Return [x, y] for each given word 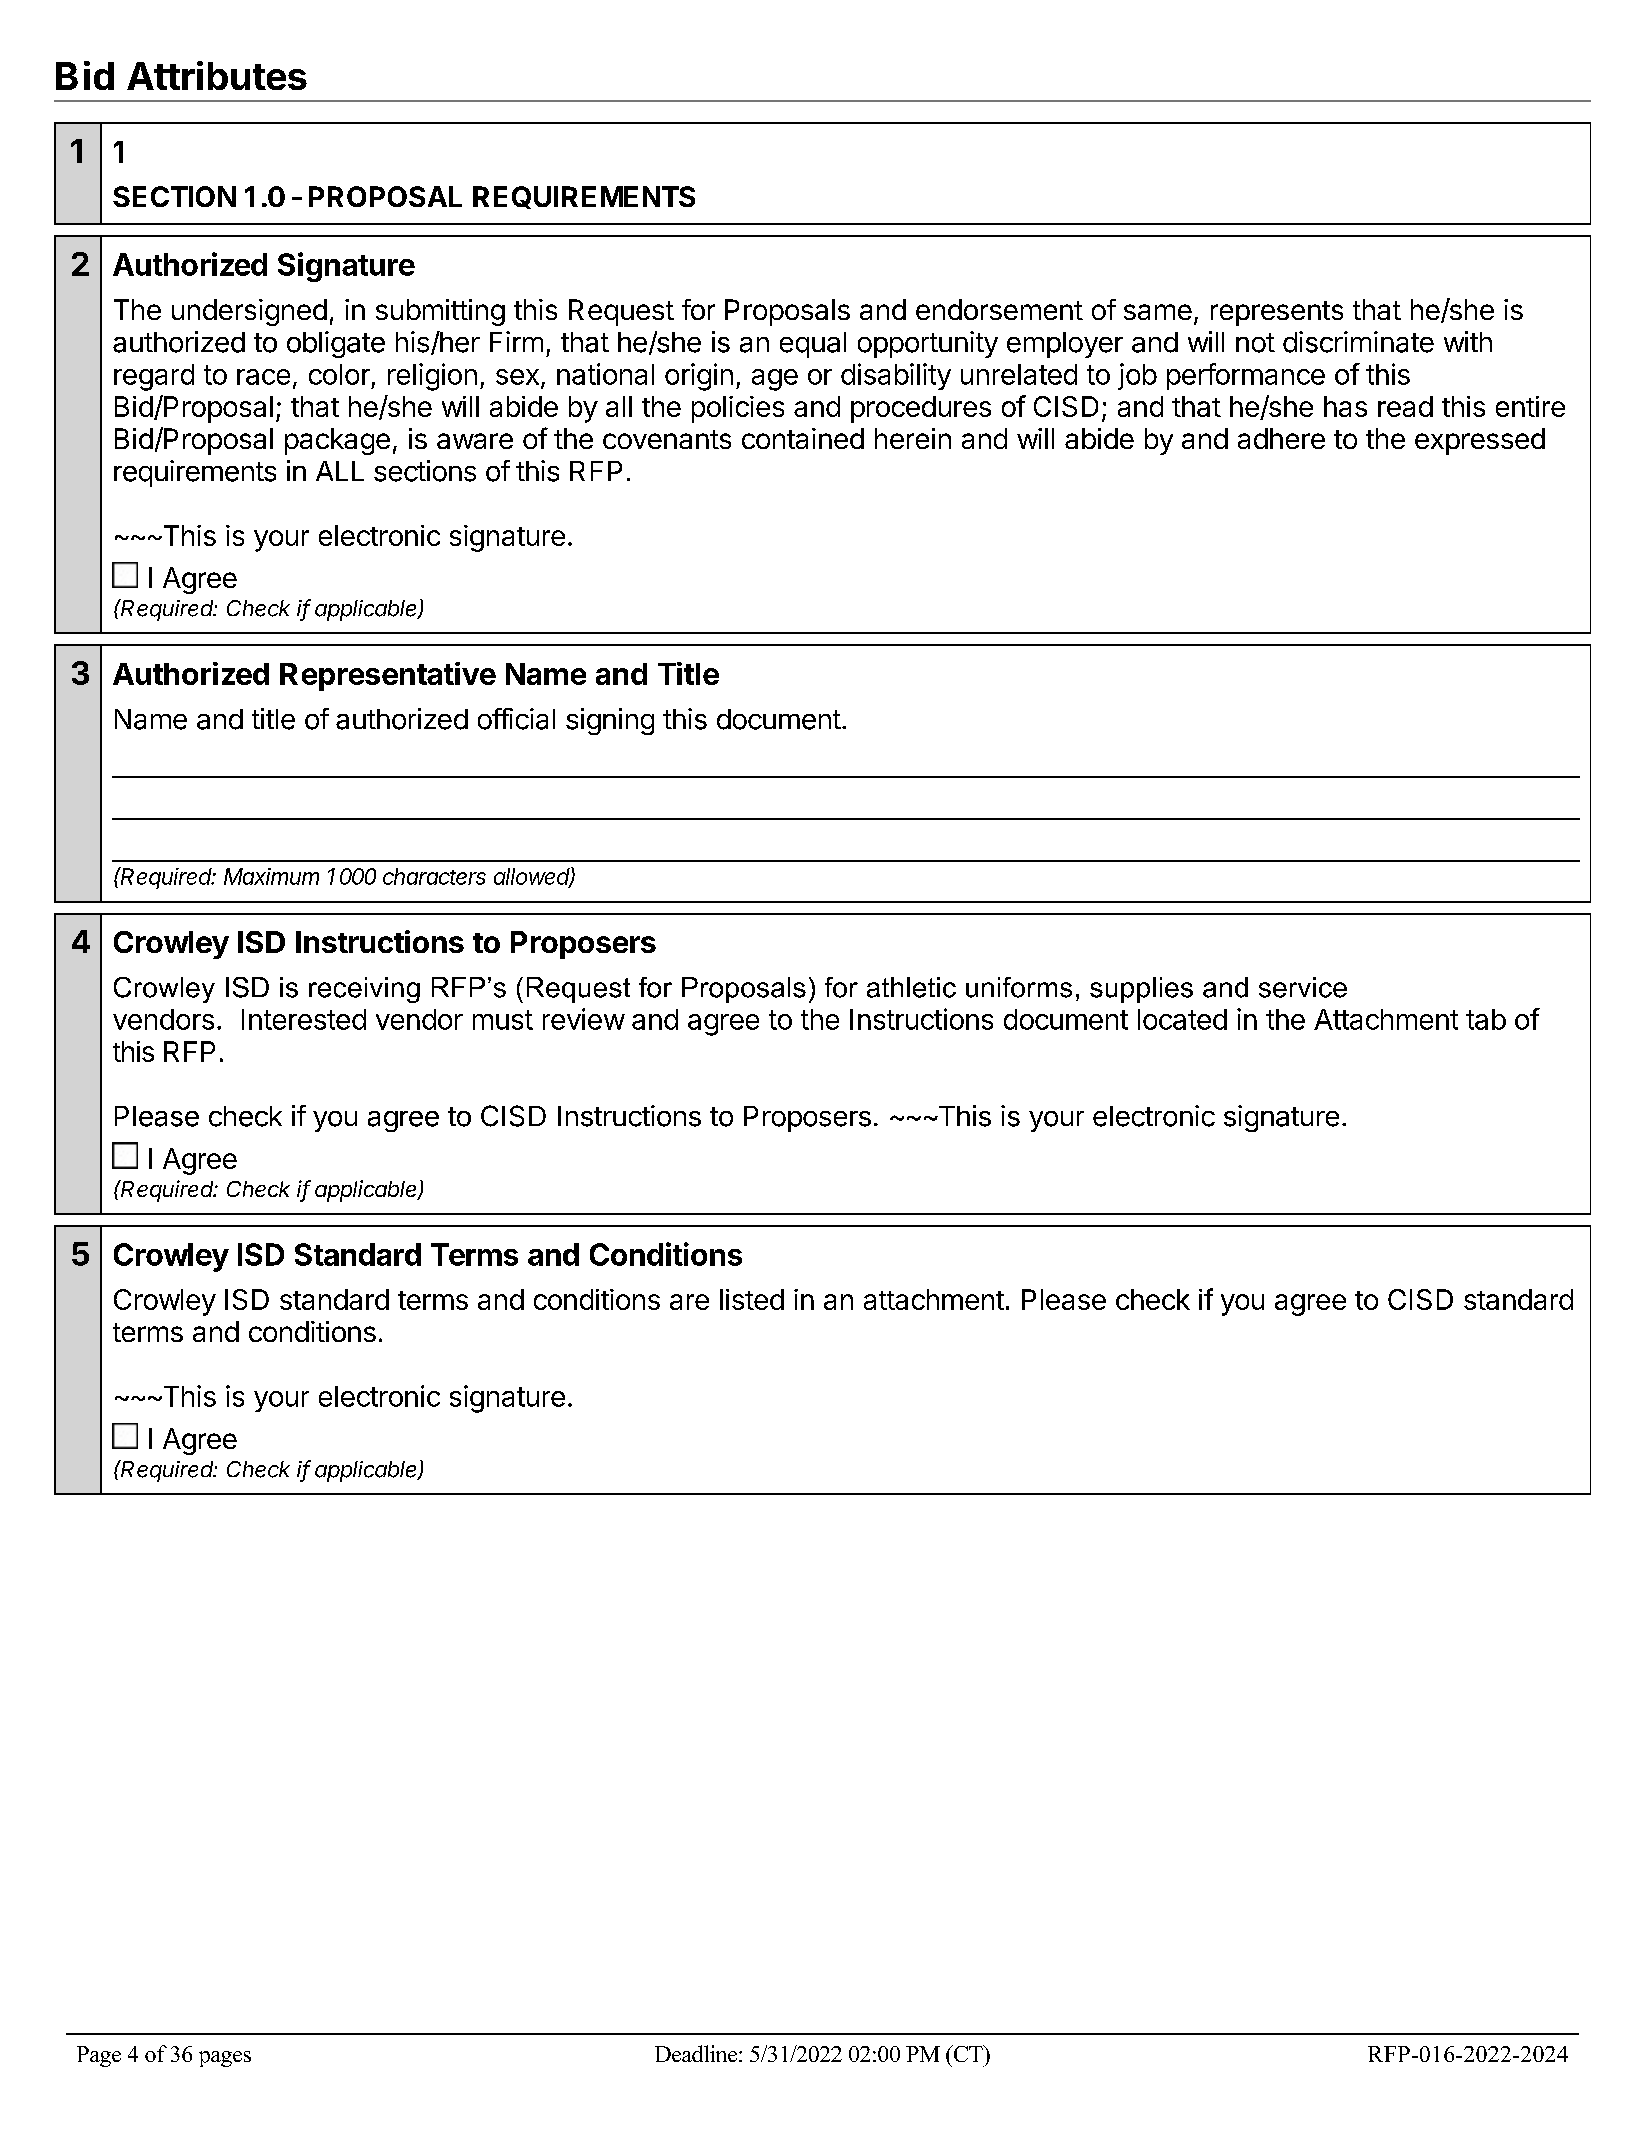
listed [752, 1299]
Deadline [697, 2053]
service [1303, 987]
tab [1486, 1019]
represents [1277, 313]
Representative [388, 676]
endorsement [999, 309]
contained [803, 438]
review [584, 1019]
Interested [304, 1019]
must [503, 1020]
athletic [911, 987]
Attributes [217, 75]
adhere [1281, 438]
